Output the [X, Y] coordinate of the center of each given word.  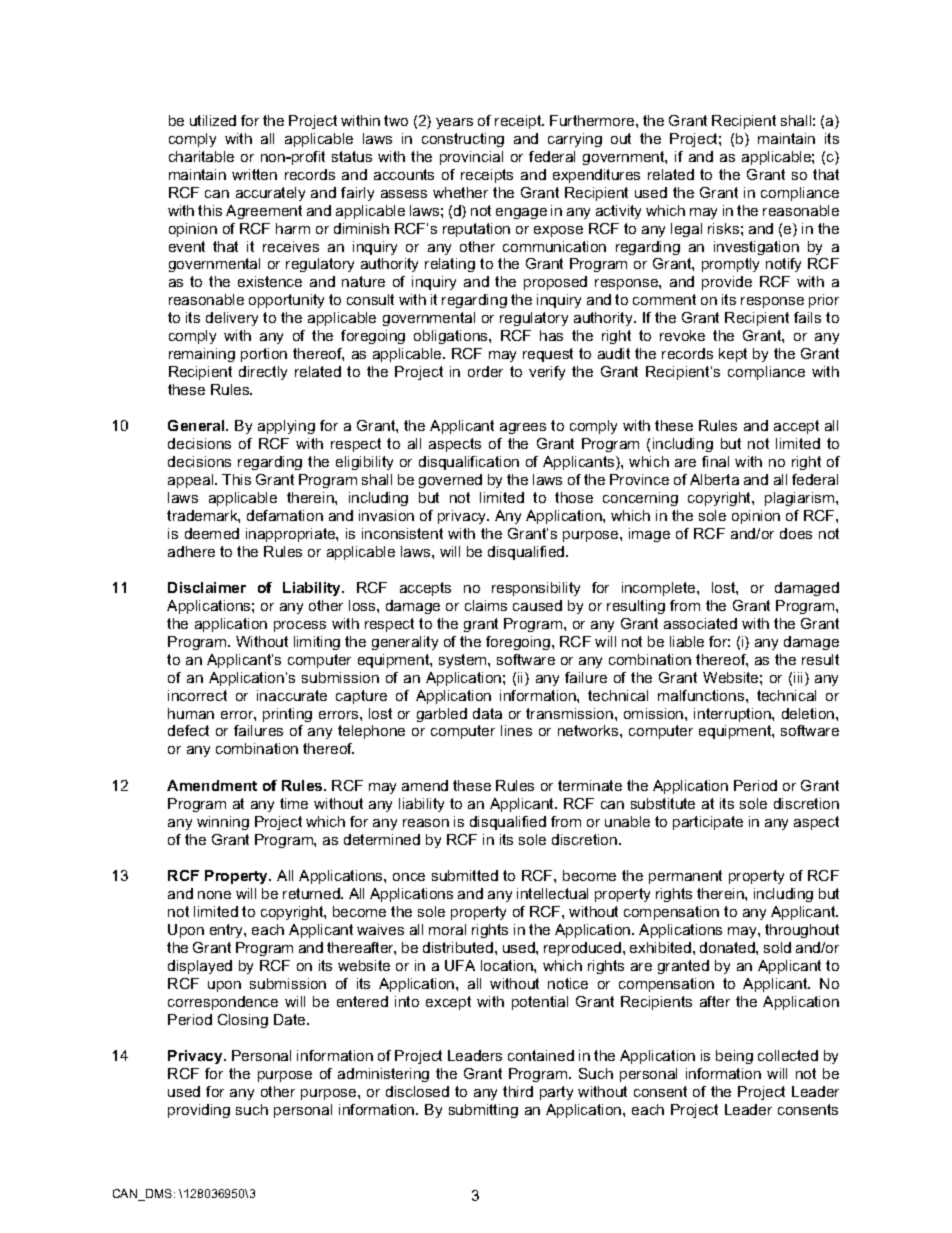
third [518, 1091]
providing [199, 1111]
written [254, 174]
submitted [465, 875]
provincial [471, 158]
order [485, 371]
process [300, 626]
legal [686, 230]
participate [708, 823]
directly [263, 373]
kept [733, 355]
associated [700, 623]
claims [486, 605]
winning [223, 823]
